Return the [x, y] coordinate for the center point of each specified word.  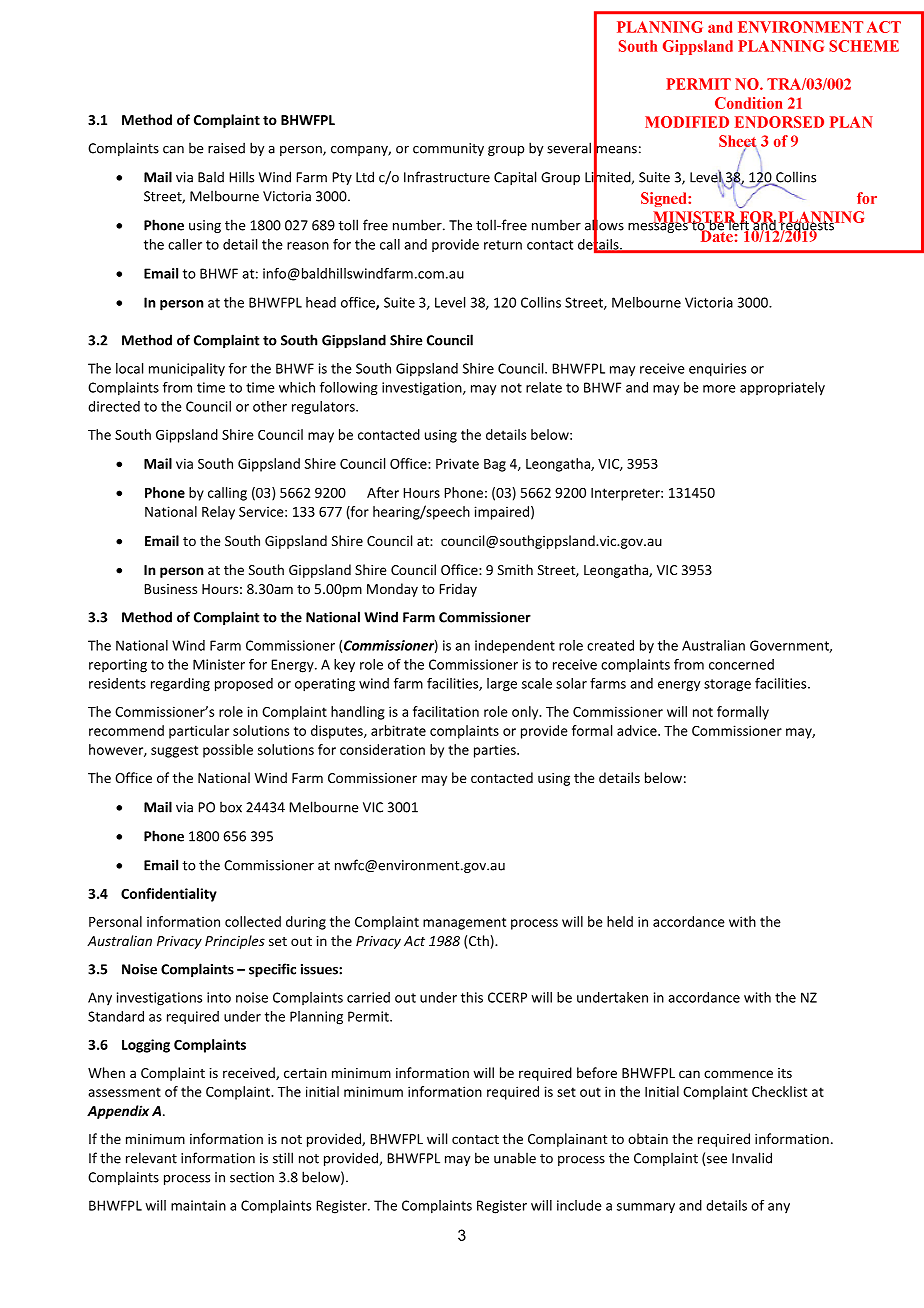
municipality [187, 369]
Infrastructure [447, 177]
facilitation [446, 711]
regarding [180, 685]
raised [226, 148]
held [620, 921]
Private [457, 463]
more [719, 389]
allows [604, 225]
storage [727, 685]
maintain [198, 1205]
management [464, 923]
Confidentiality [169, 895]
